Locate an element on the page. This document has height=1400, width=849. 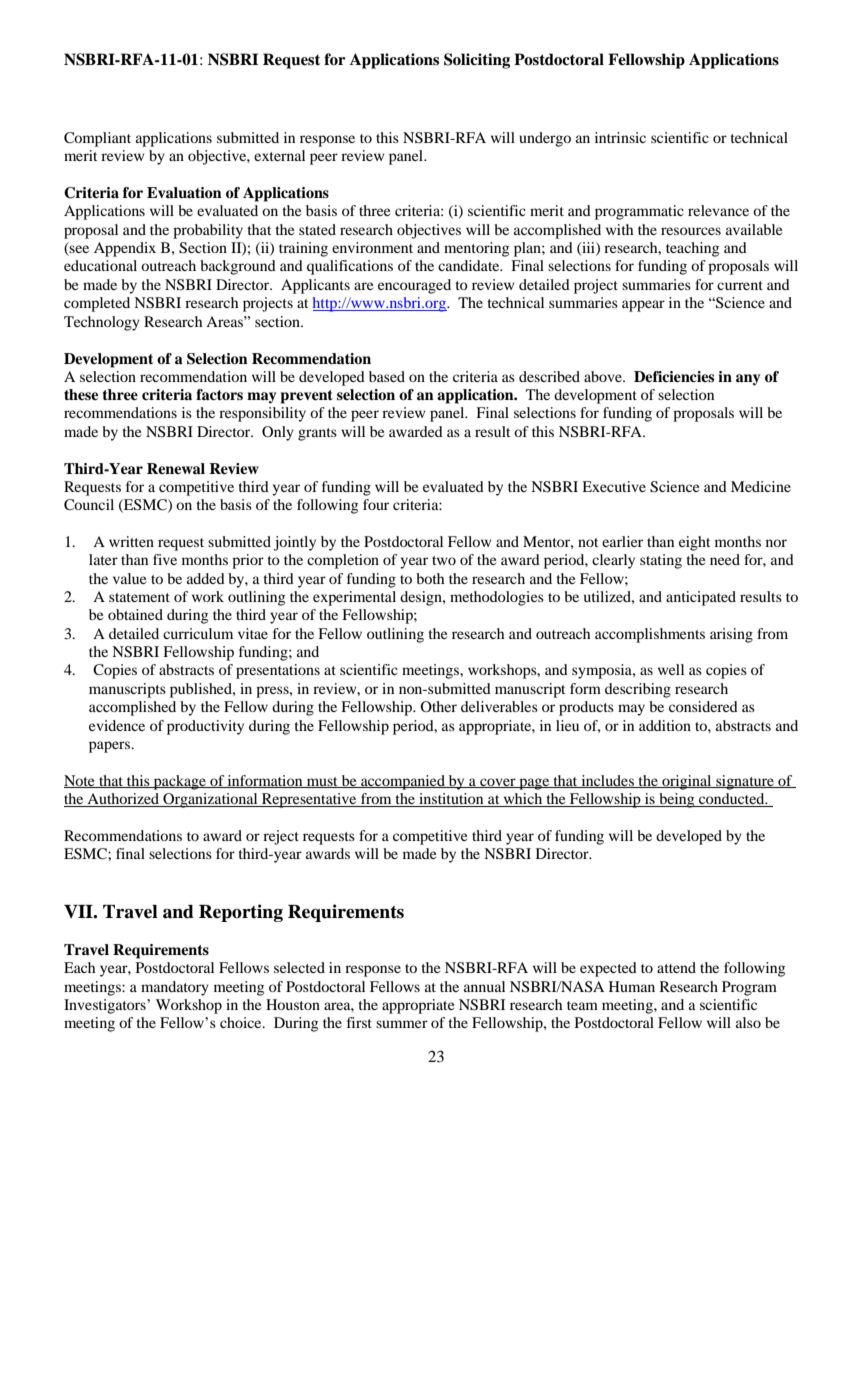
considered is located at coordinates (703, 706).
